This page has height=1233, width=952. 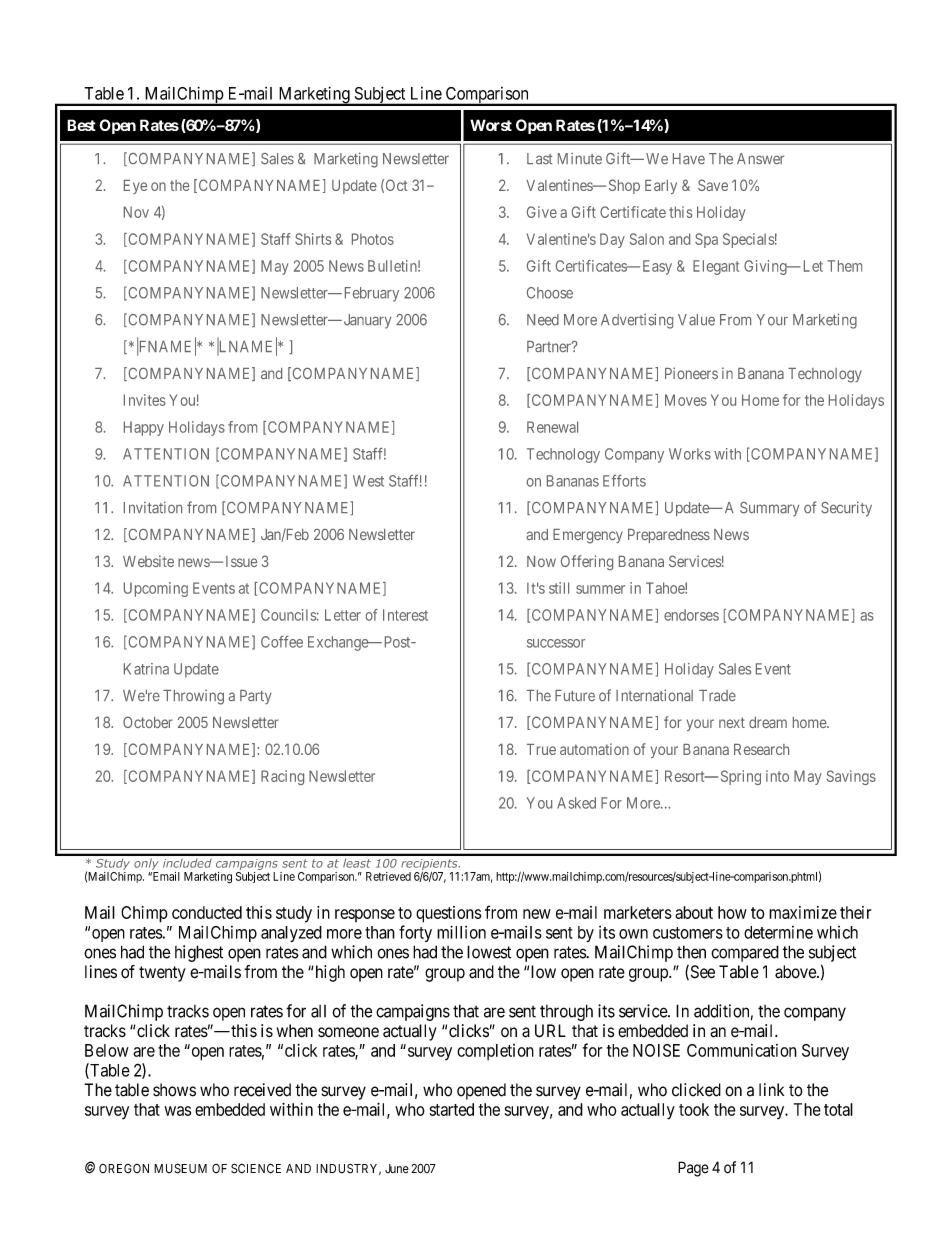 What do you see at coordinates (177, 1111) in the page?
I see `was` at bounding box center [177, 1111].
